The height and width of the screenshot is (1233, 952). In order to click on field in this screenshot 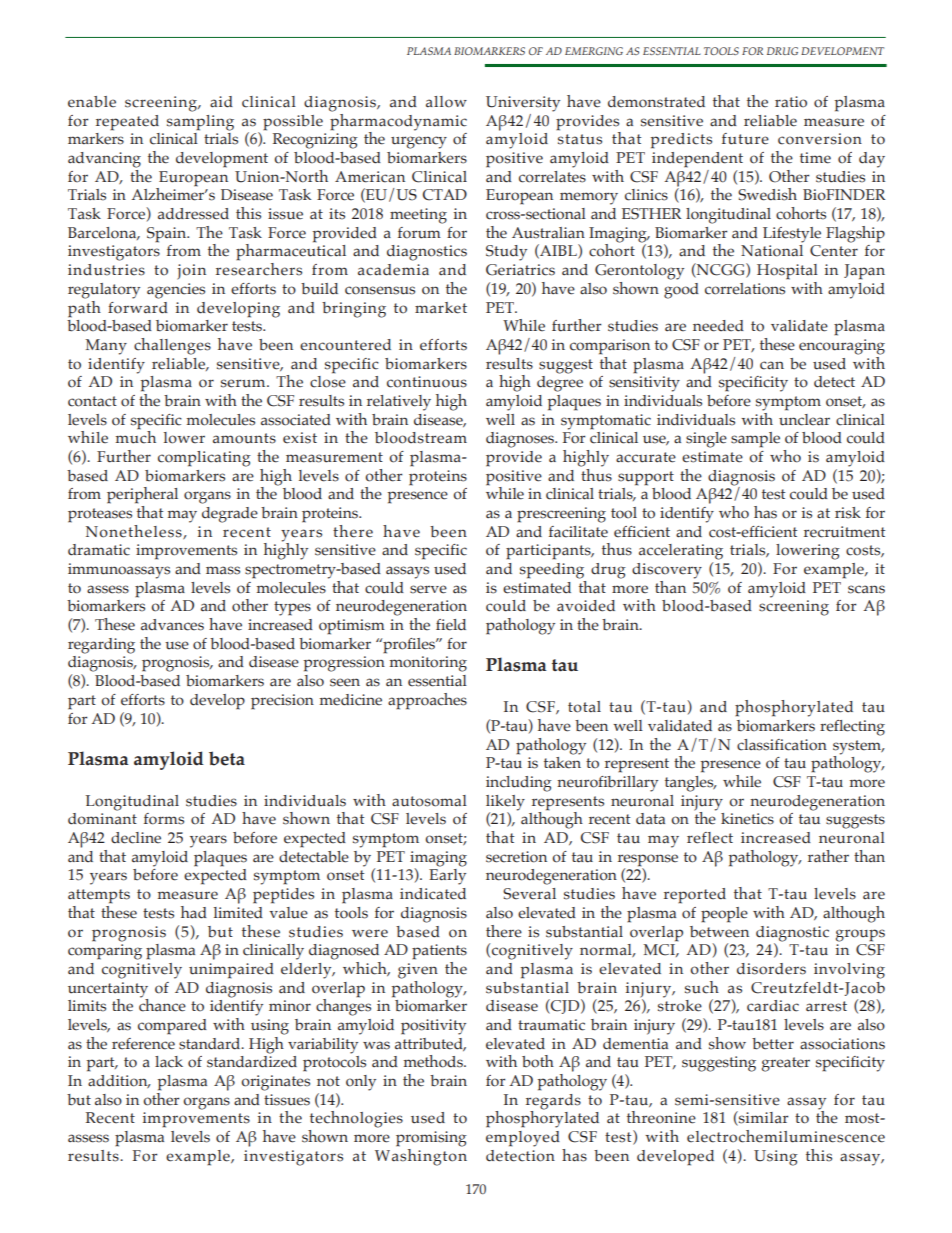, I will do `click(451, 625)`.
